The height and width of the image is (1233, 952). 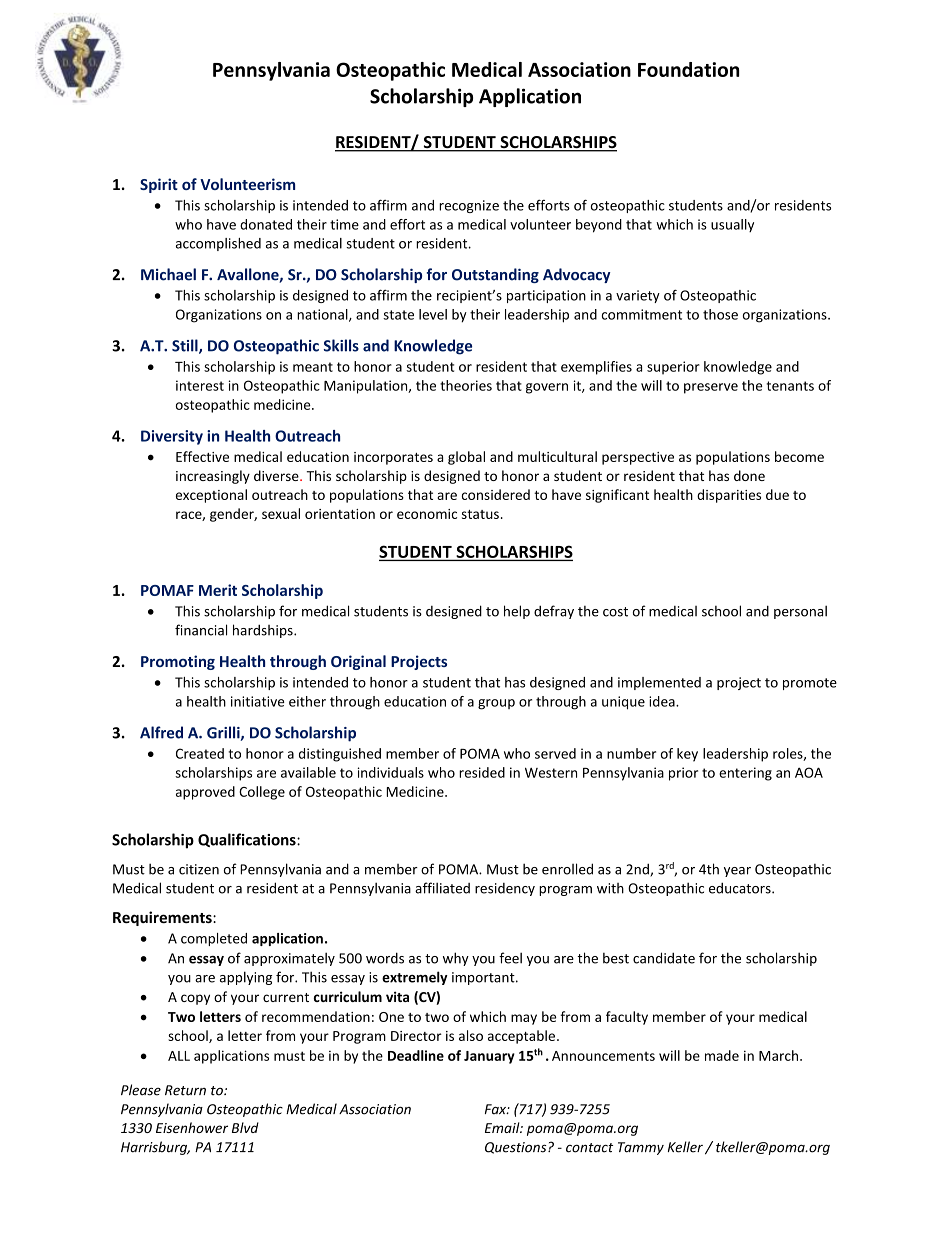 What do you see at coordinates (749, 475) in the image?
I see `done` at bounding box center [749, 475].
